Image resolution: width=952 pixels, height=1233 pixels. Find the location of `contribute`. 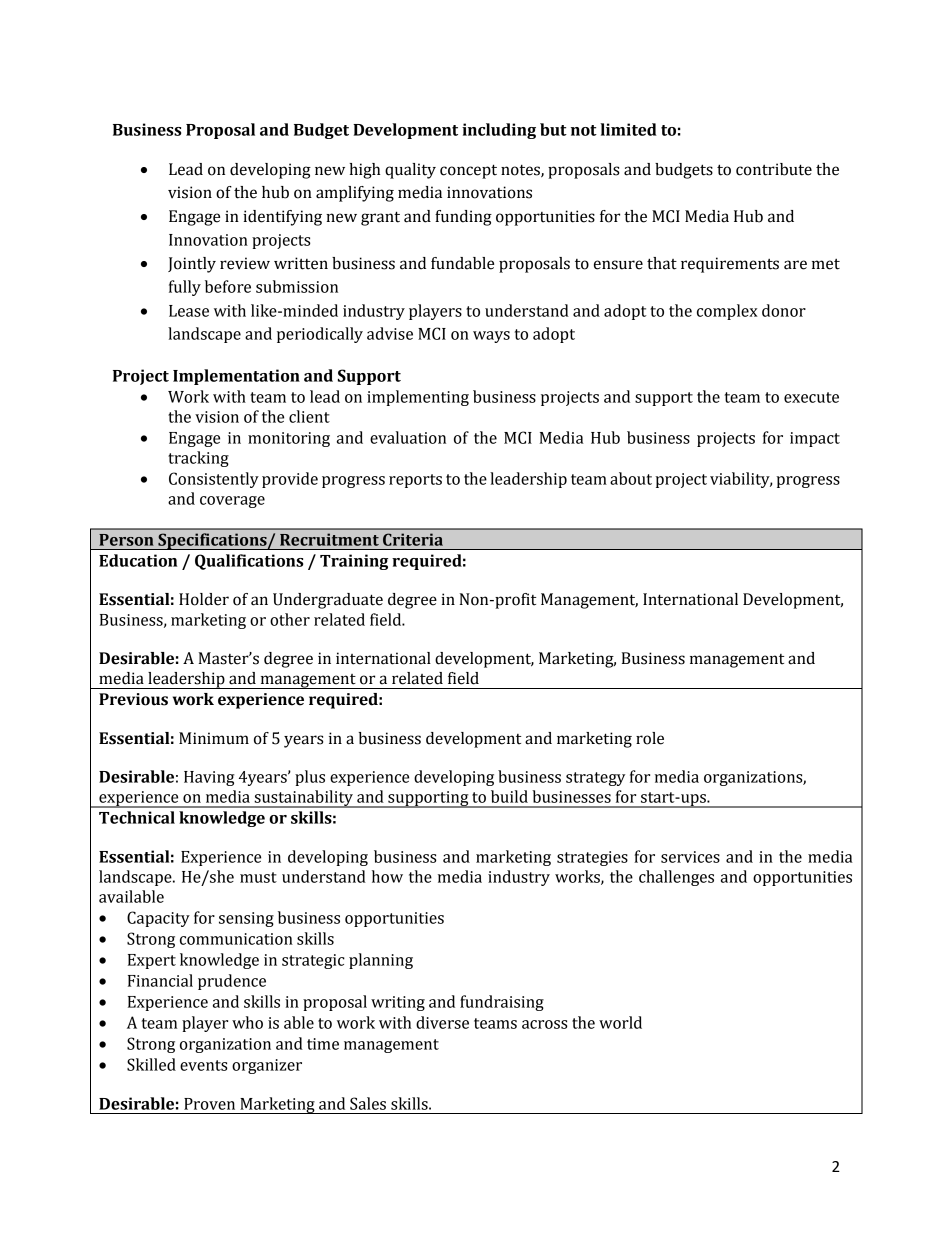

contribute is located at coordinates (774, 169).
